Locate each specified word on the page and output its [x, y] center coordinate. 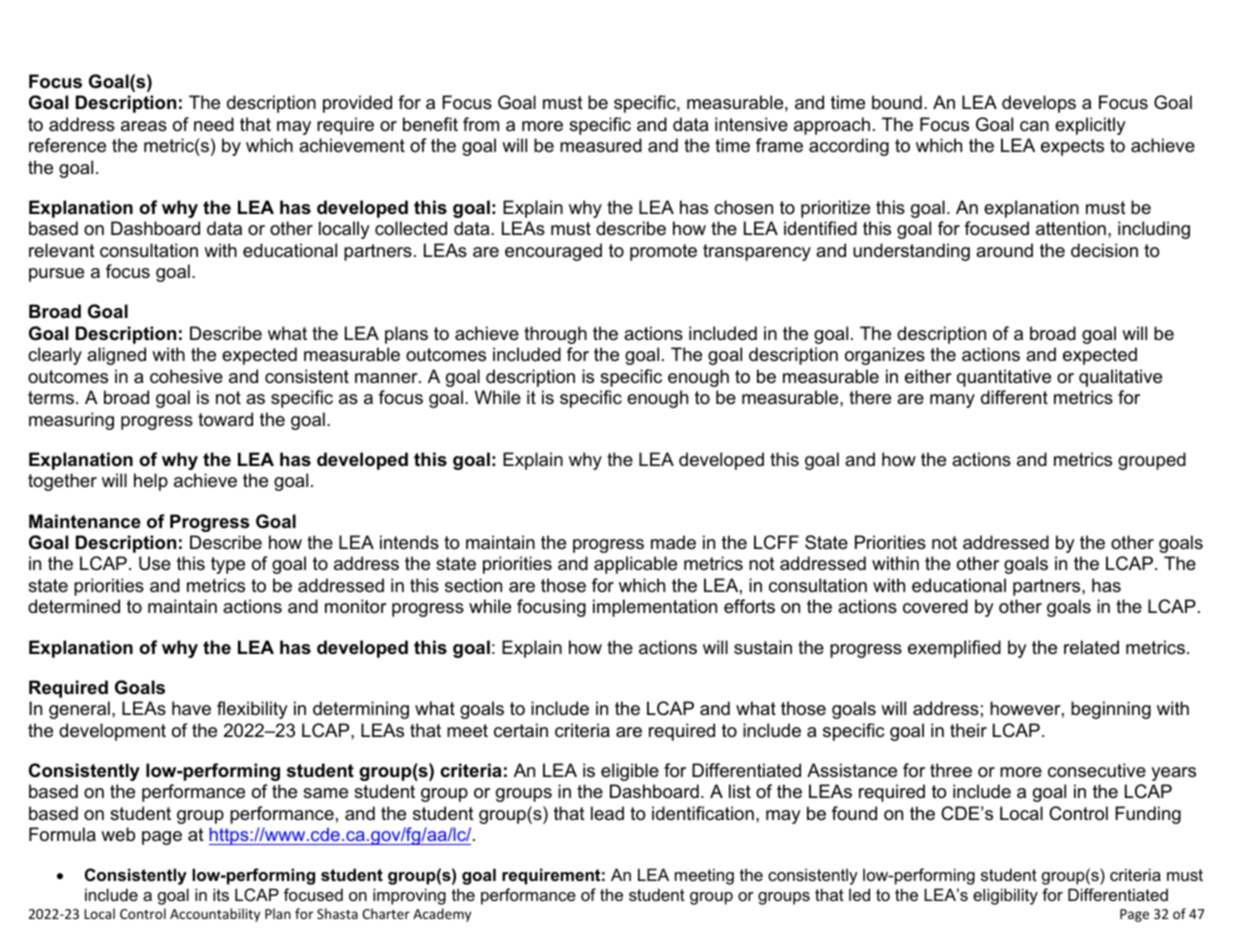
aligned [116, 356]
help [151, 482]
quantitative [1004, 378]
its [221, 894]
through [555, 335]
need [214, 124]
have [191, 708]
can [1034, 126]
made [673, 542]
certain [521, 730]
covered [935, 606]
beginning [1111, 710]
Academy [442, 915]
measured [601, 145]
